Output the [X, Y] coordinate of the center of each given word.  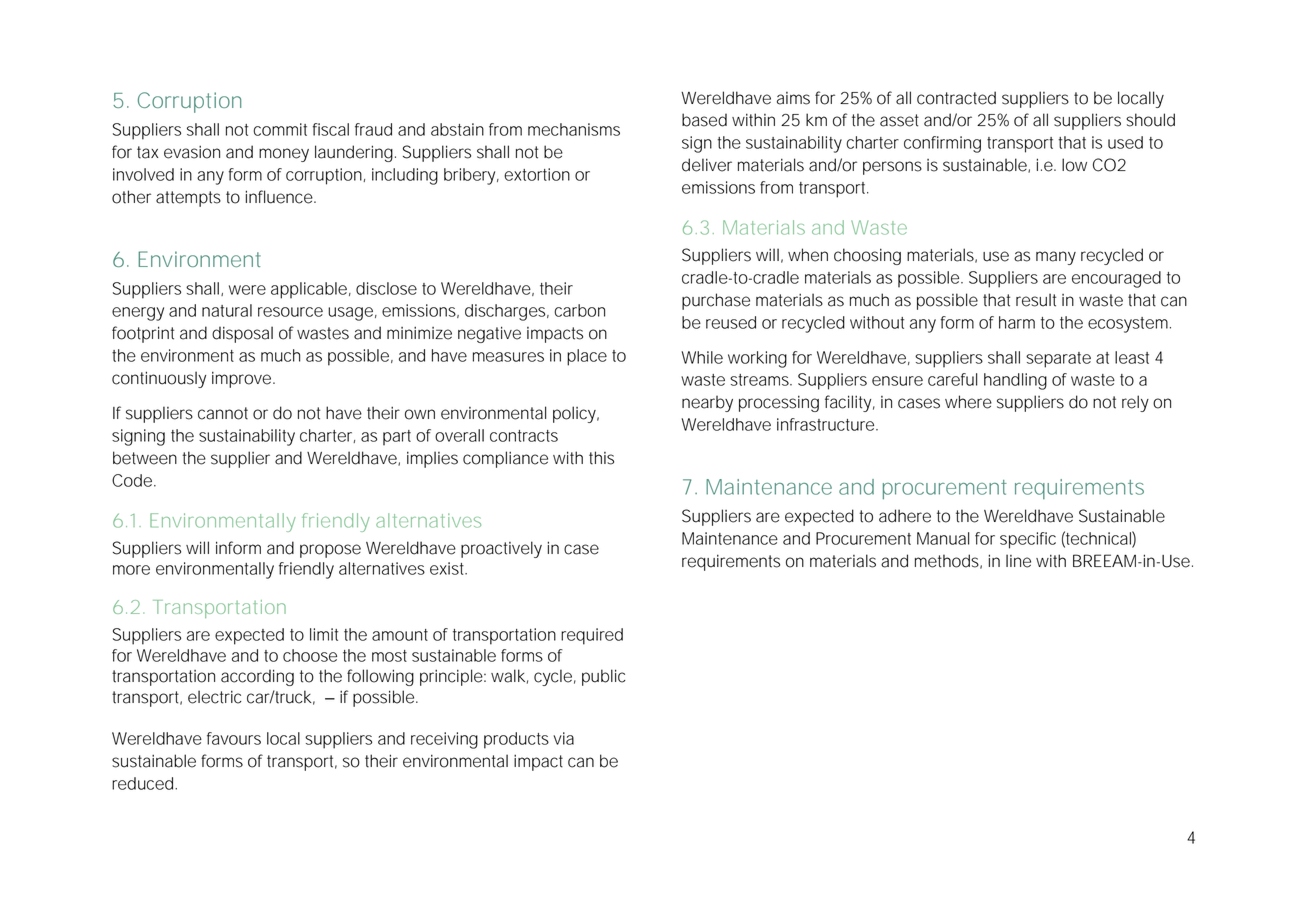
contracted [956, 98]
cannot [223, 413]
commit [280, 129]
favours [234, 738]
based [704, 120]
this [601, 458]
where [968, 402]
